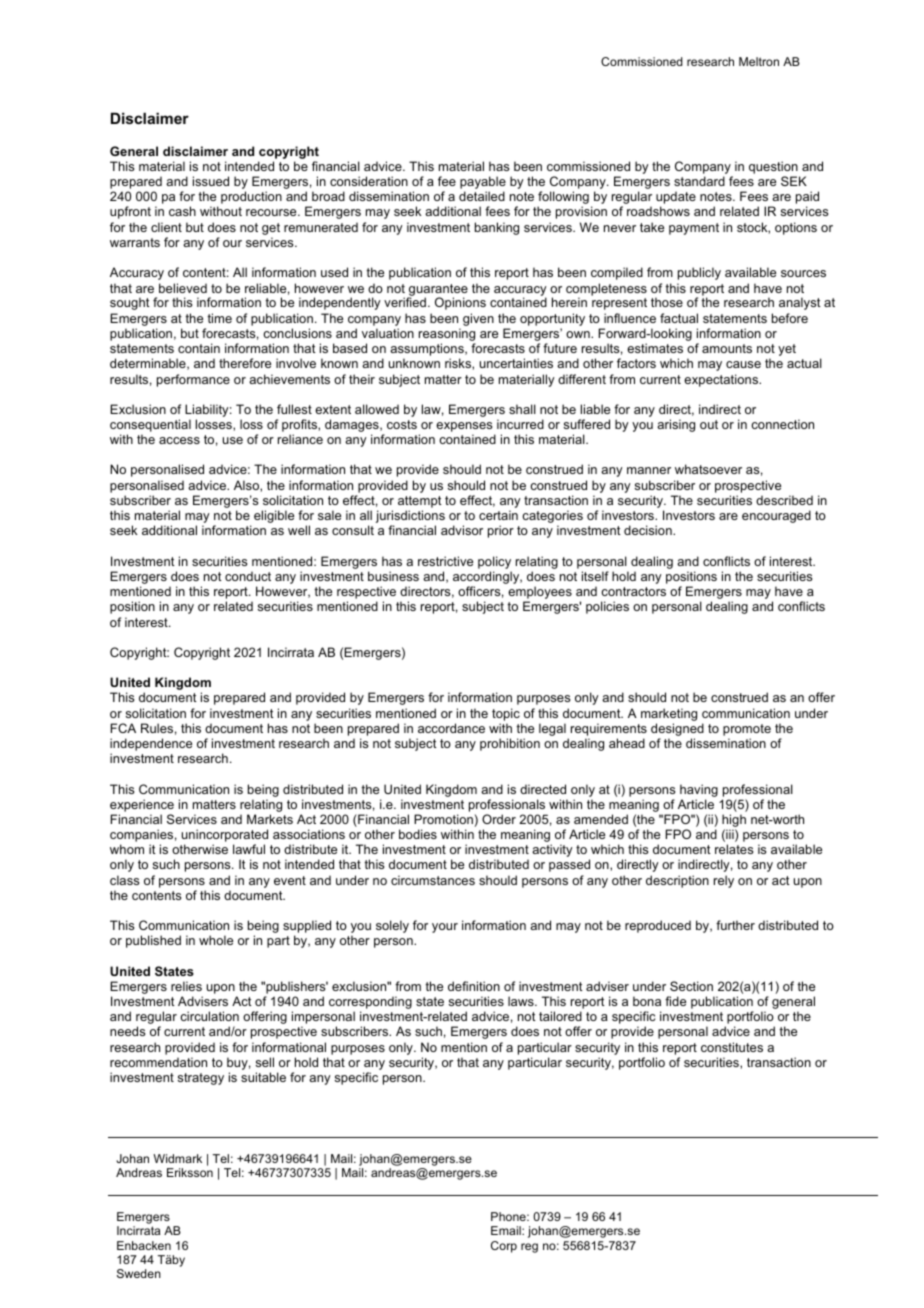  I want to click on constitutes, so click(732, 1047).
